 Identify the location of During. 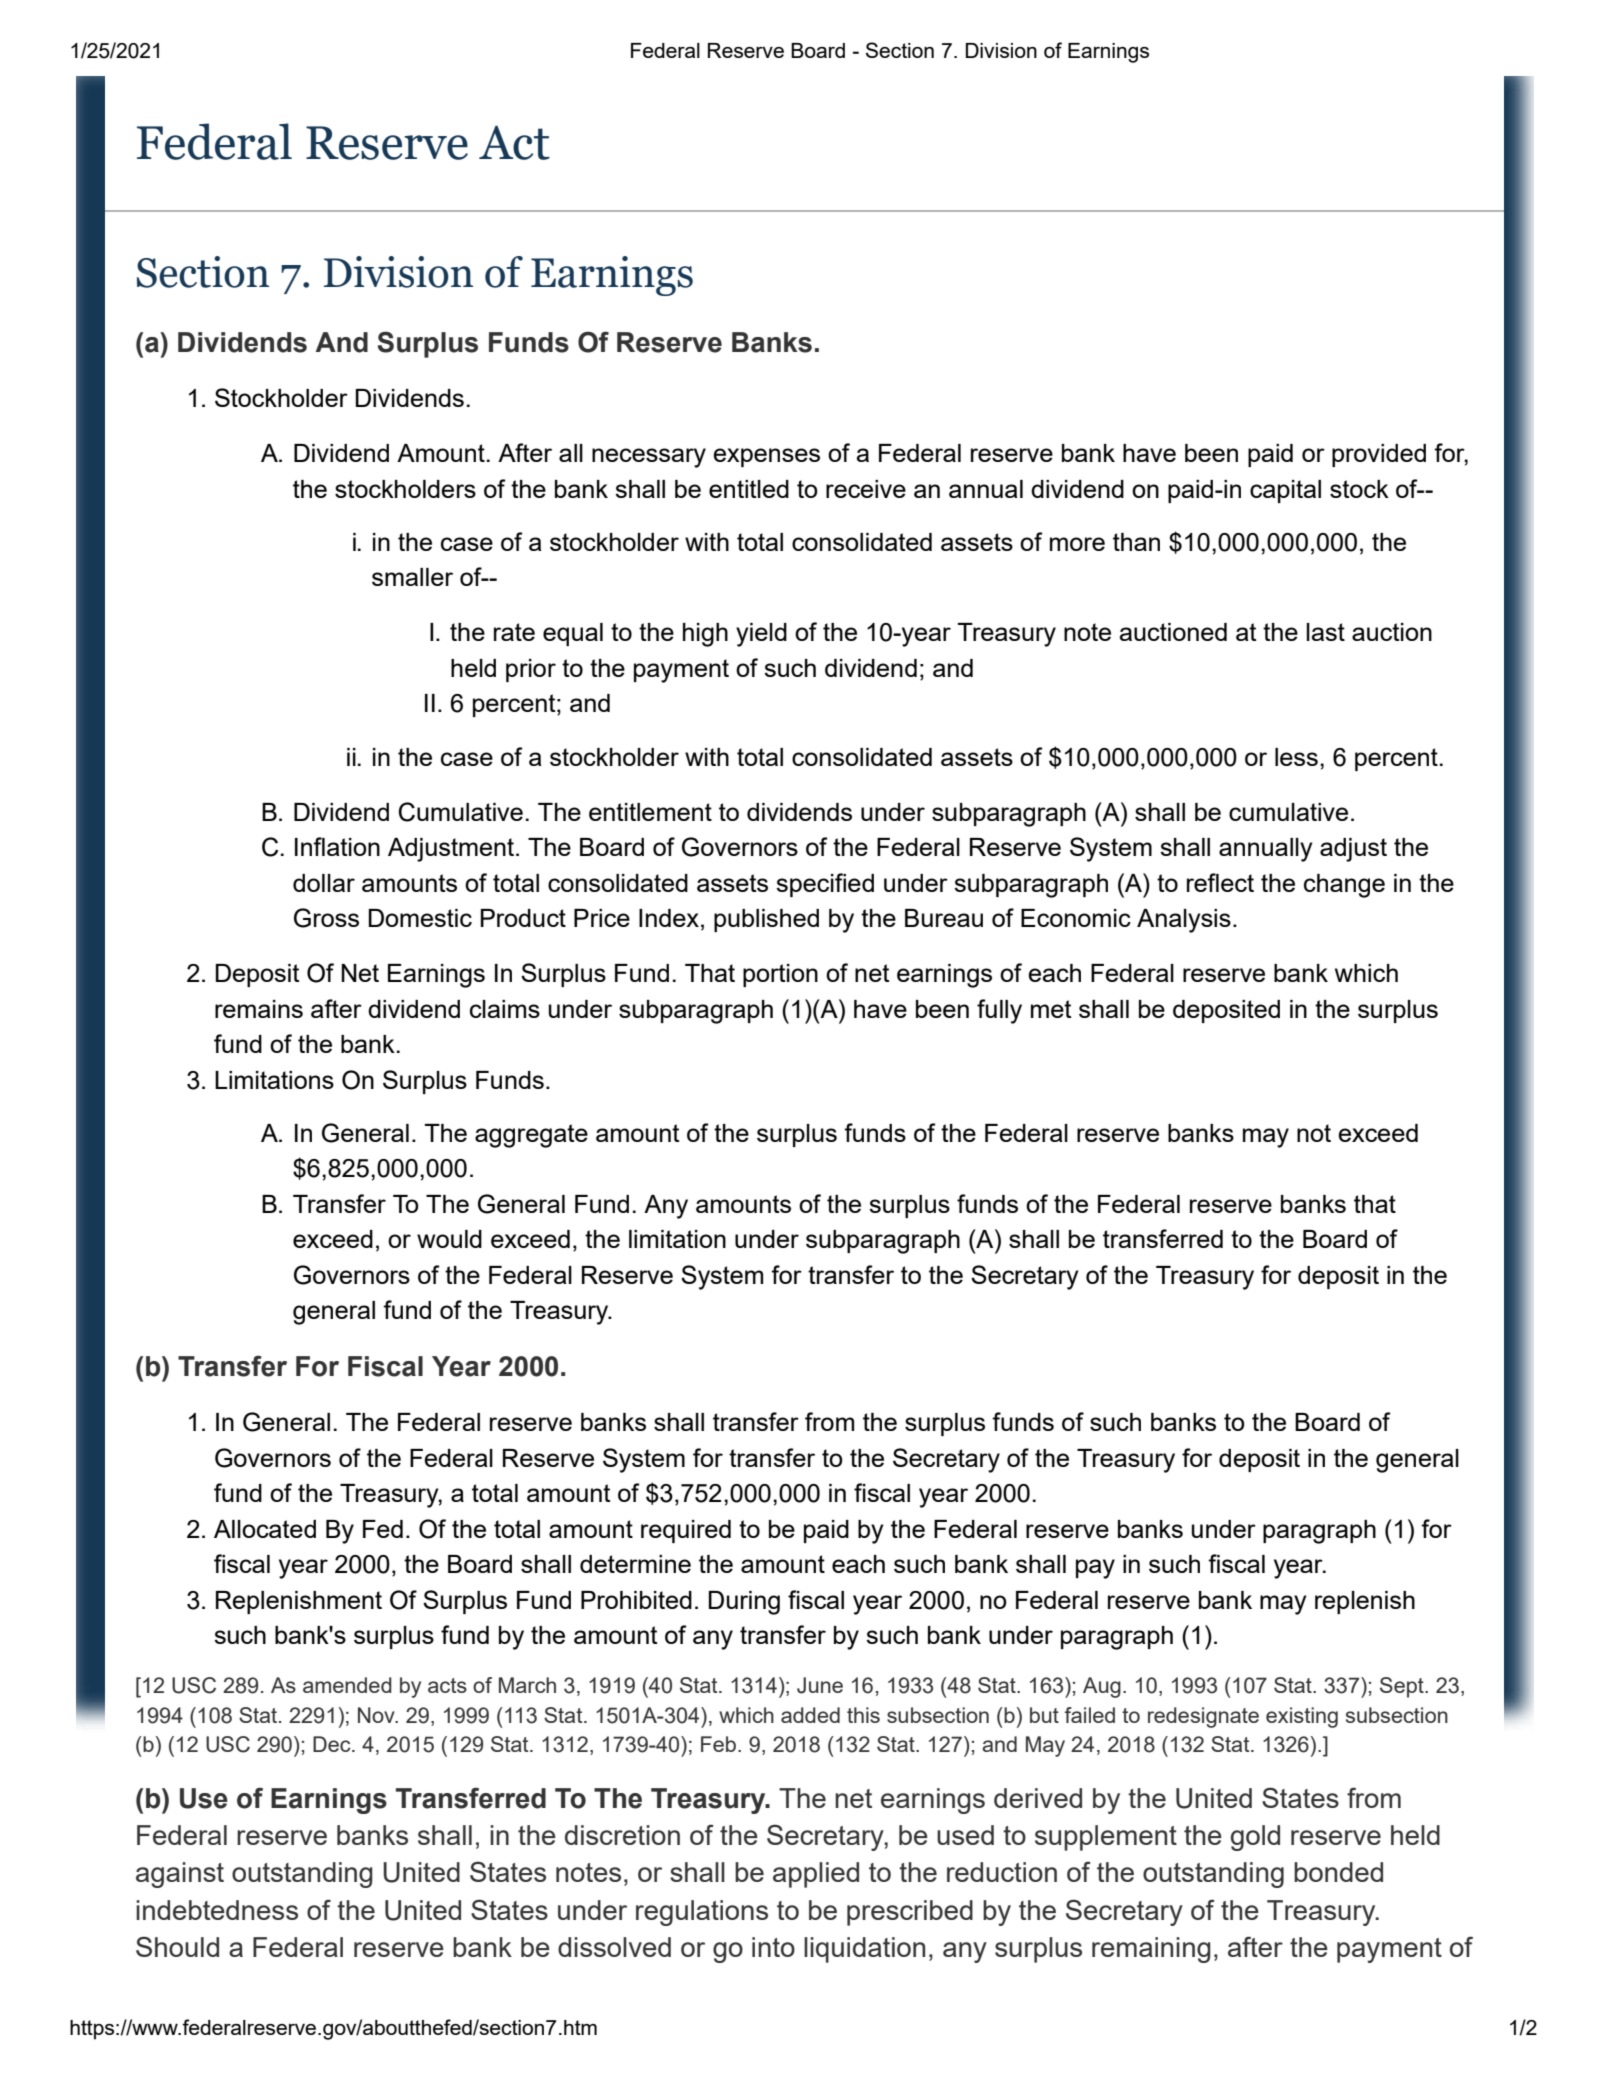
(744, 1603).
